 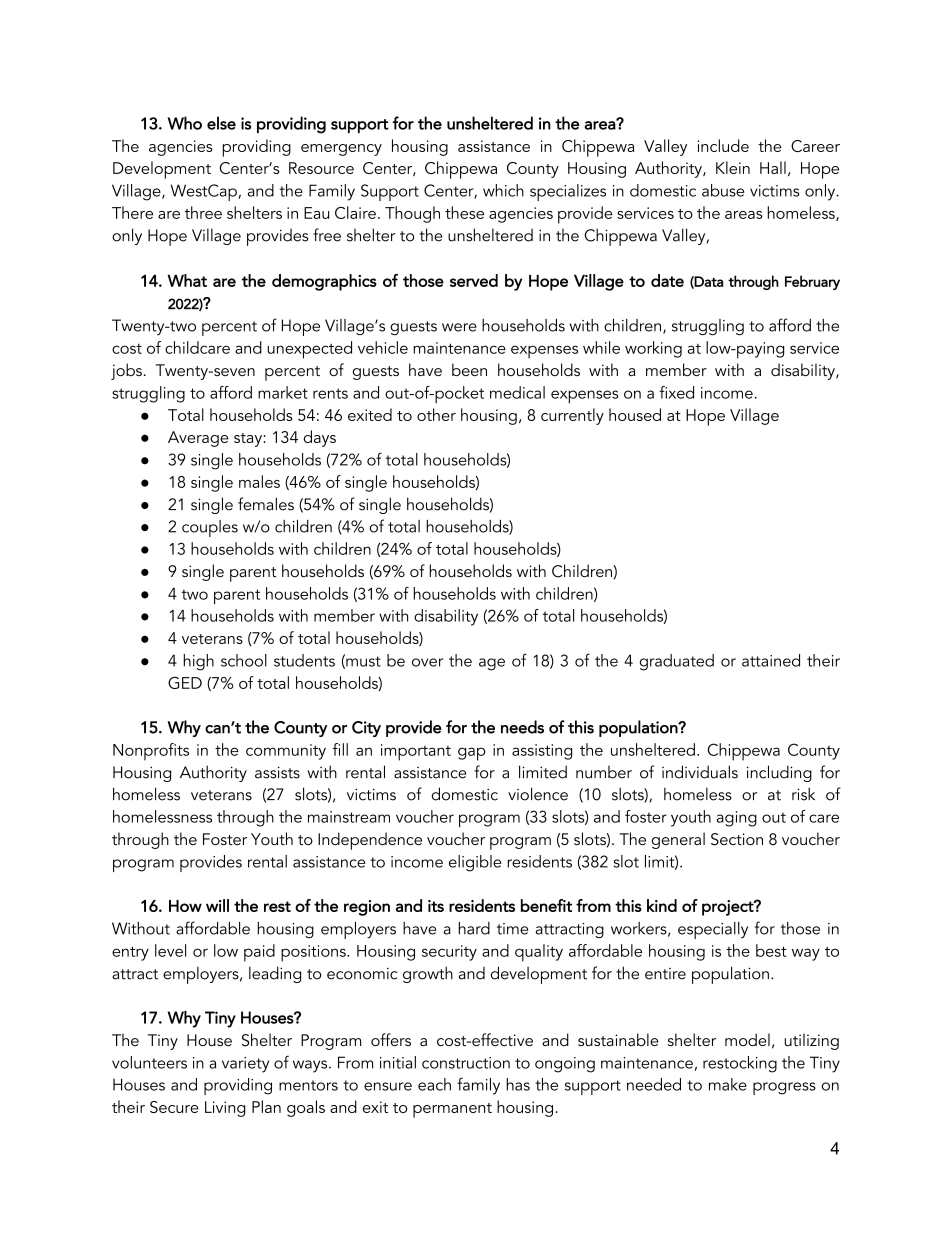 I want to click on couples, so click(x=210, y=528).
